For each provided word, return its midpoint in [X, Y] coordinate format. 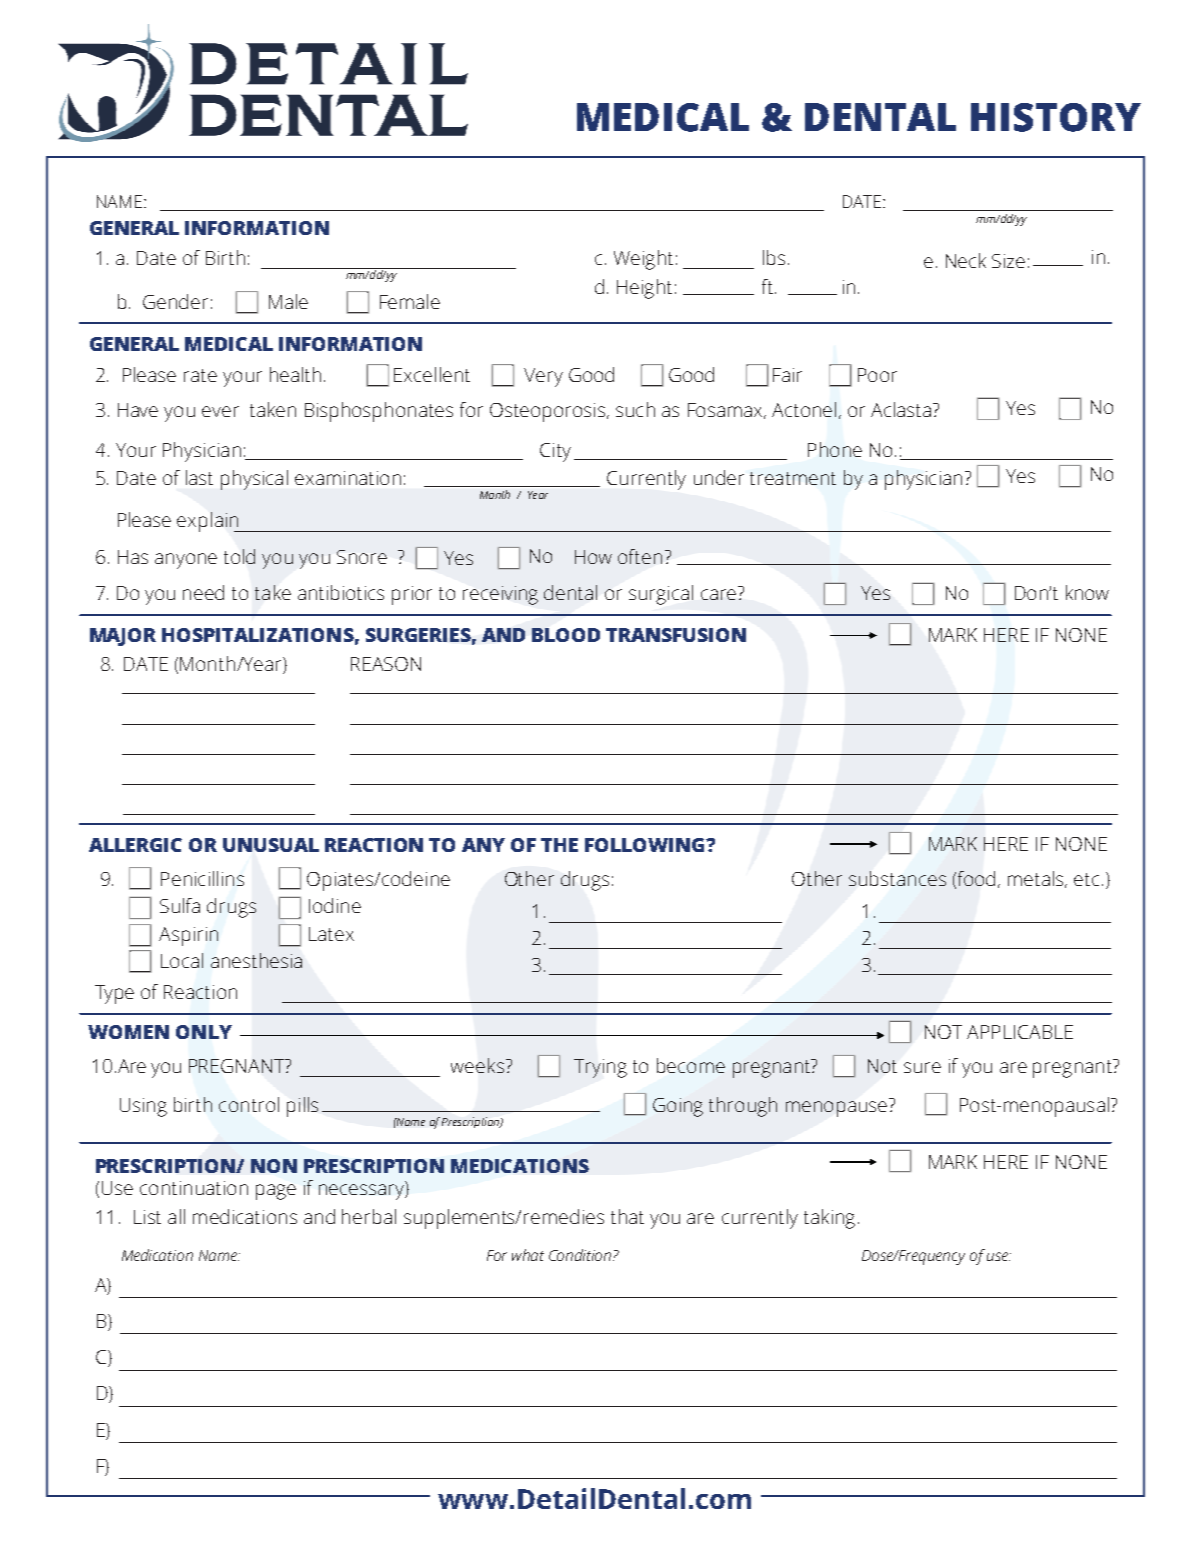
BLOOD [566, 635]
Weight [643, 260]
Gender [175, 301]
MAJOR [123, 637]
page [276, 1192]
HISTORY [1056, 117]
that [627, 1216]
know [1087, 592]
